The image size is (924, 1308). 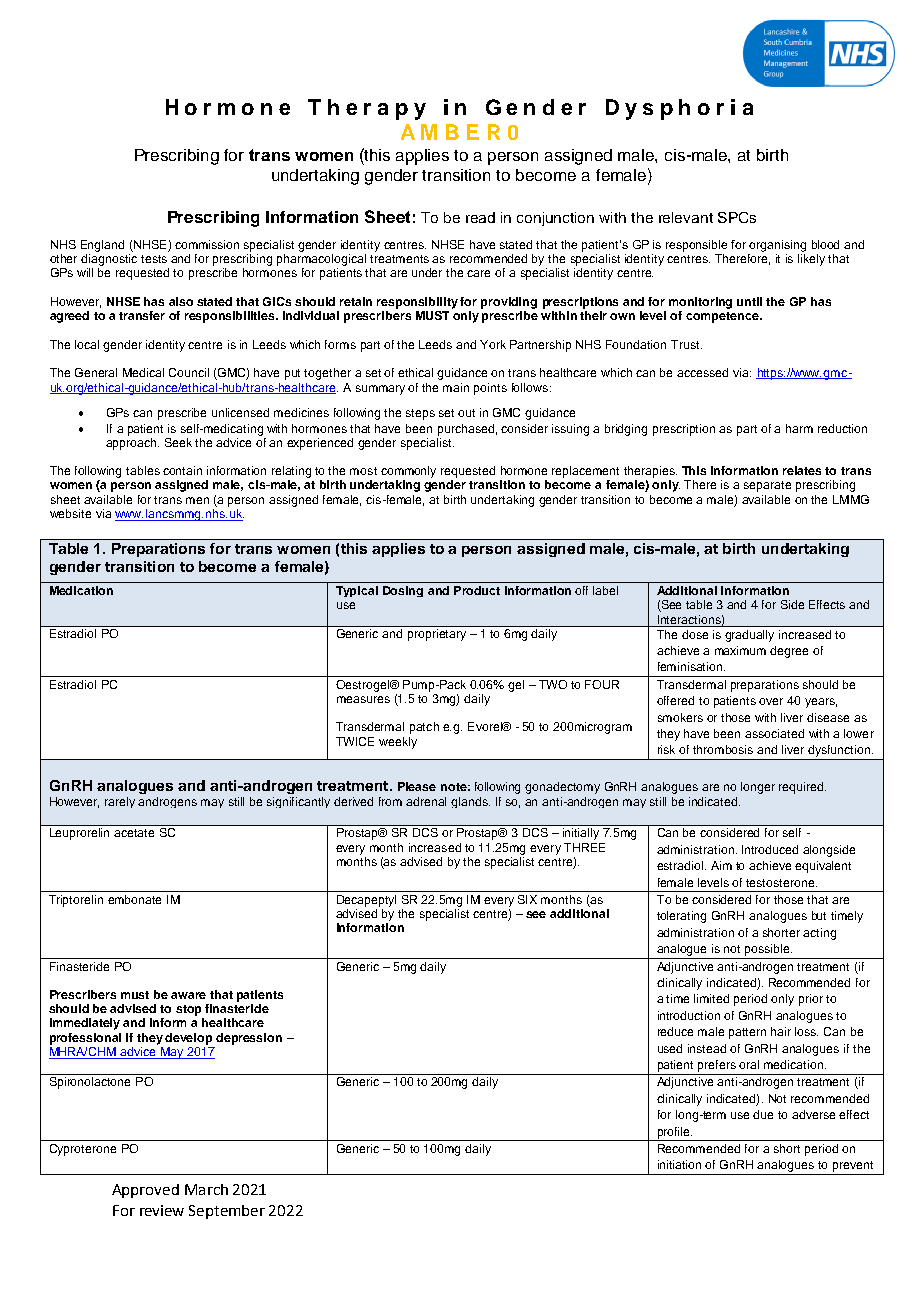 I want to click on prevent, so click(x=853, y=1166).
